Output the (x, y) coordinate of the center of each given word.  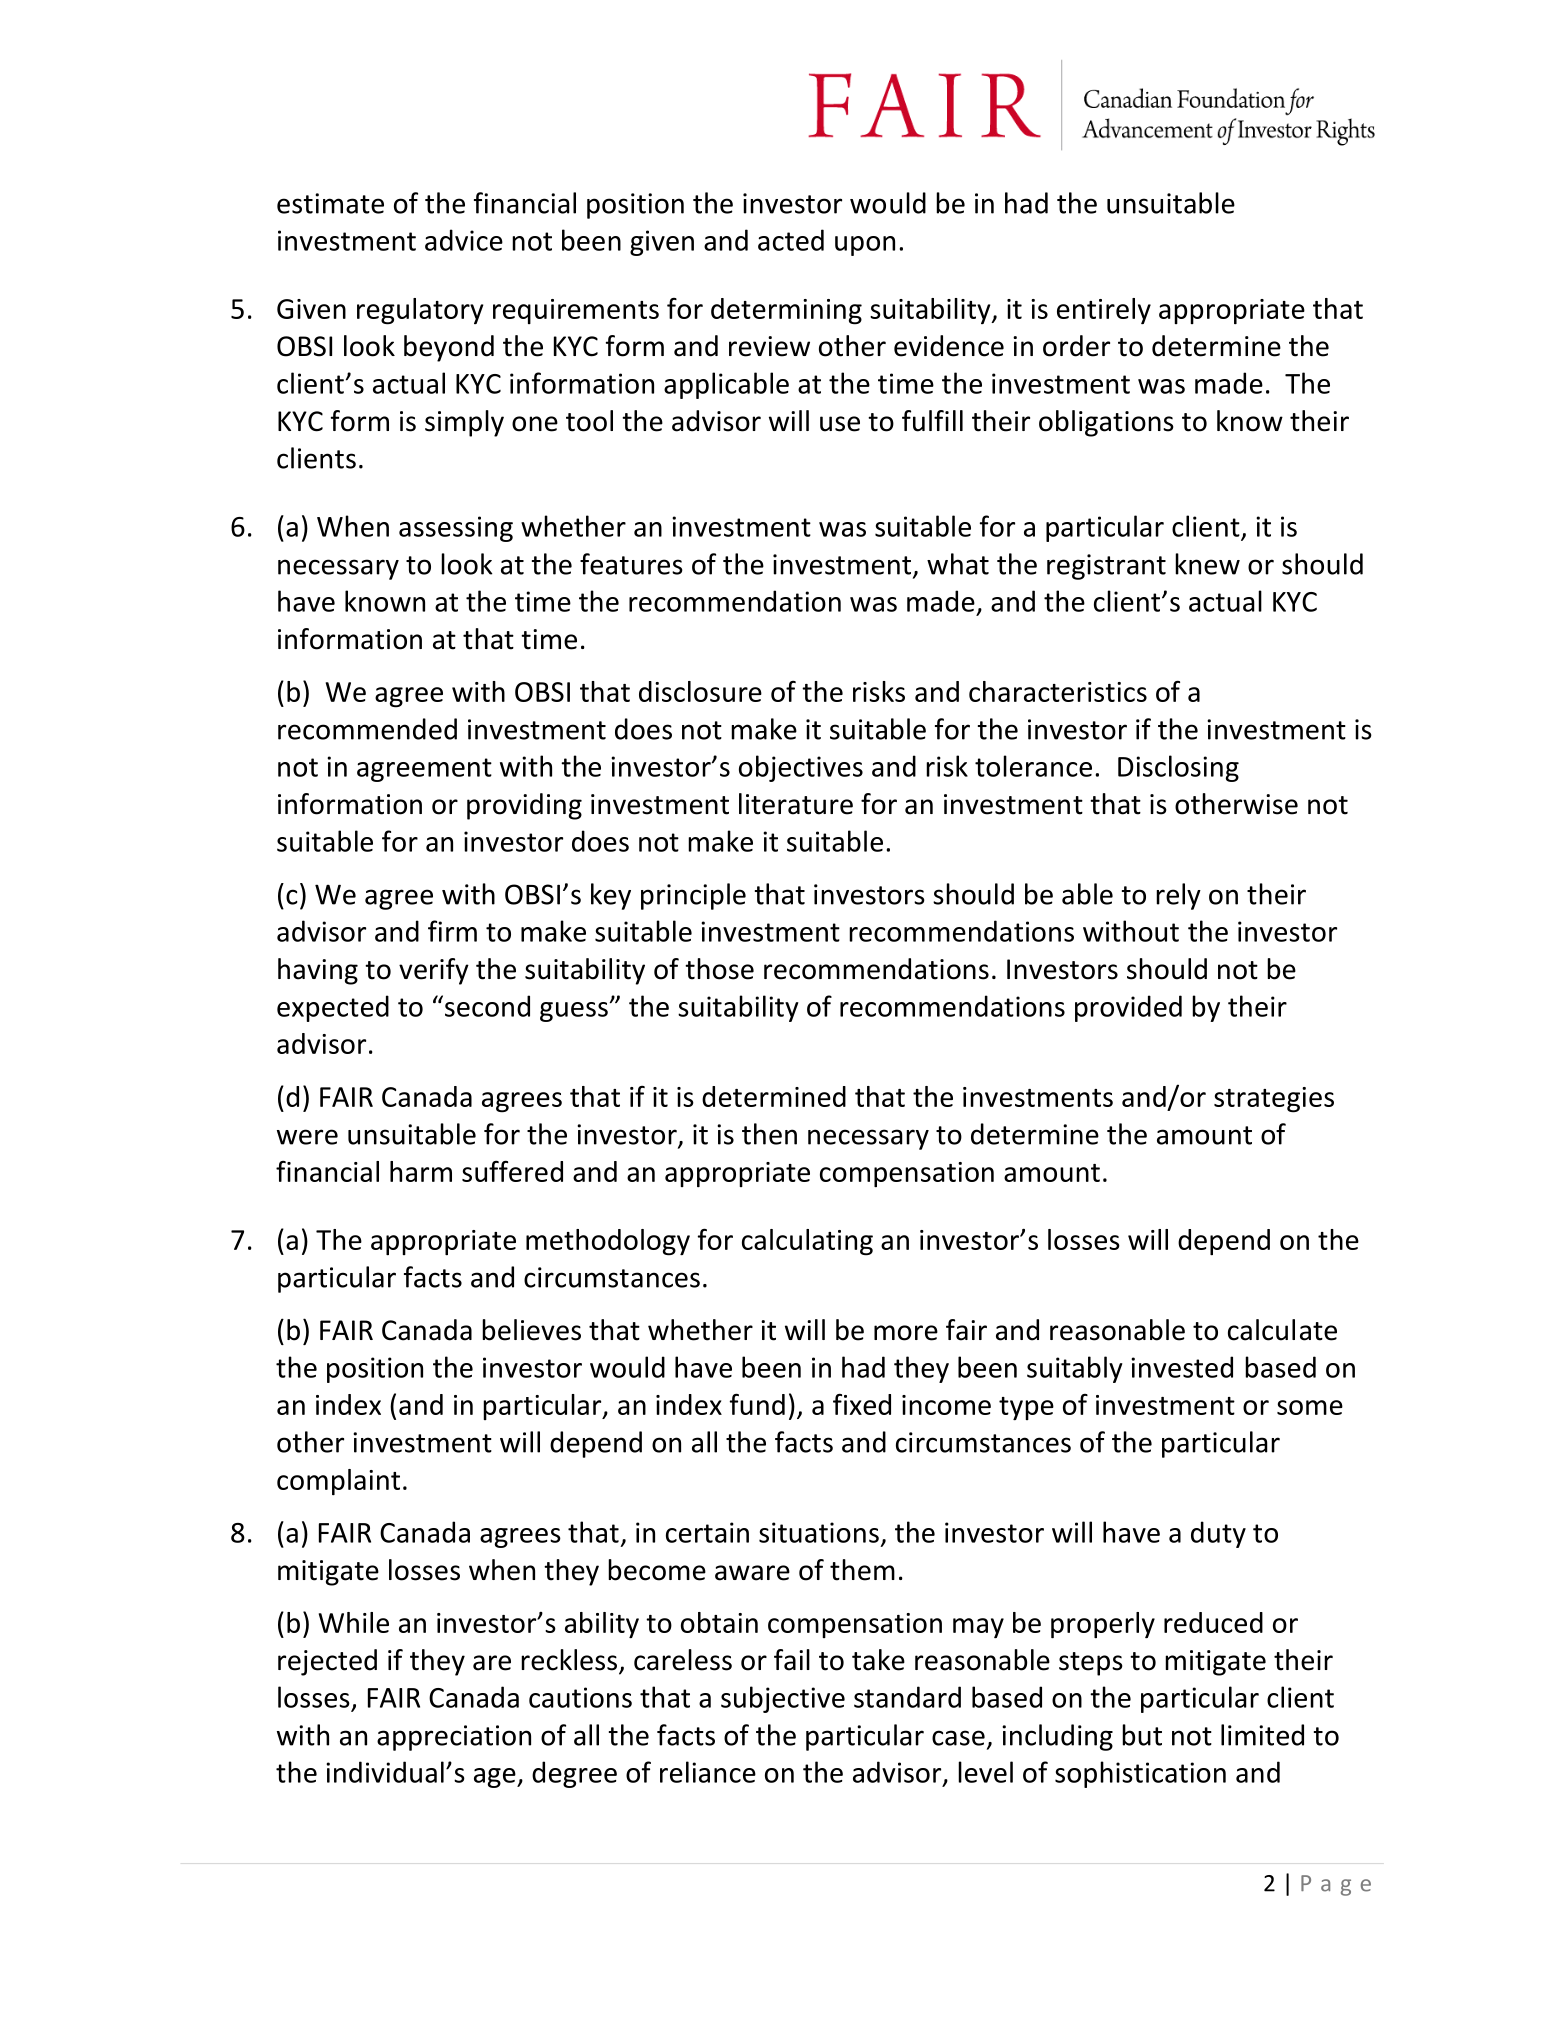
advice (464, 240)
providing (524, 806)
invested (1182, 1367)
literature (796, 804)
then (769, 1134)
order (1076, 346)
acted (791, 240)
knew (1207, 564)
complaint (338, 1482)
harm (421, 1171)
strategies (1274, 1100)
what (958, 564)
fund (757, 1404)
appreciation (454, 1738)
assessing (456, 529)
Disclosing (1178, 768)
